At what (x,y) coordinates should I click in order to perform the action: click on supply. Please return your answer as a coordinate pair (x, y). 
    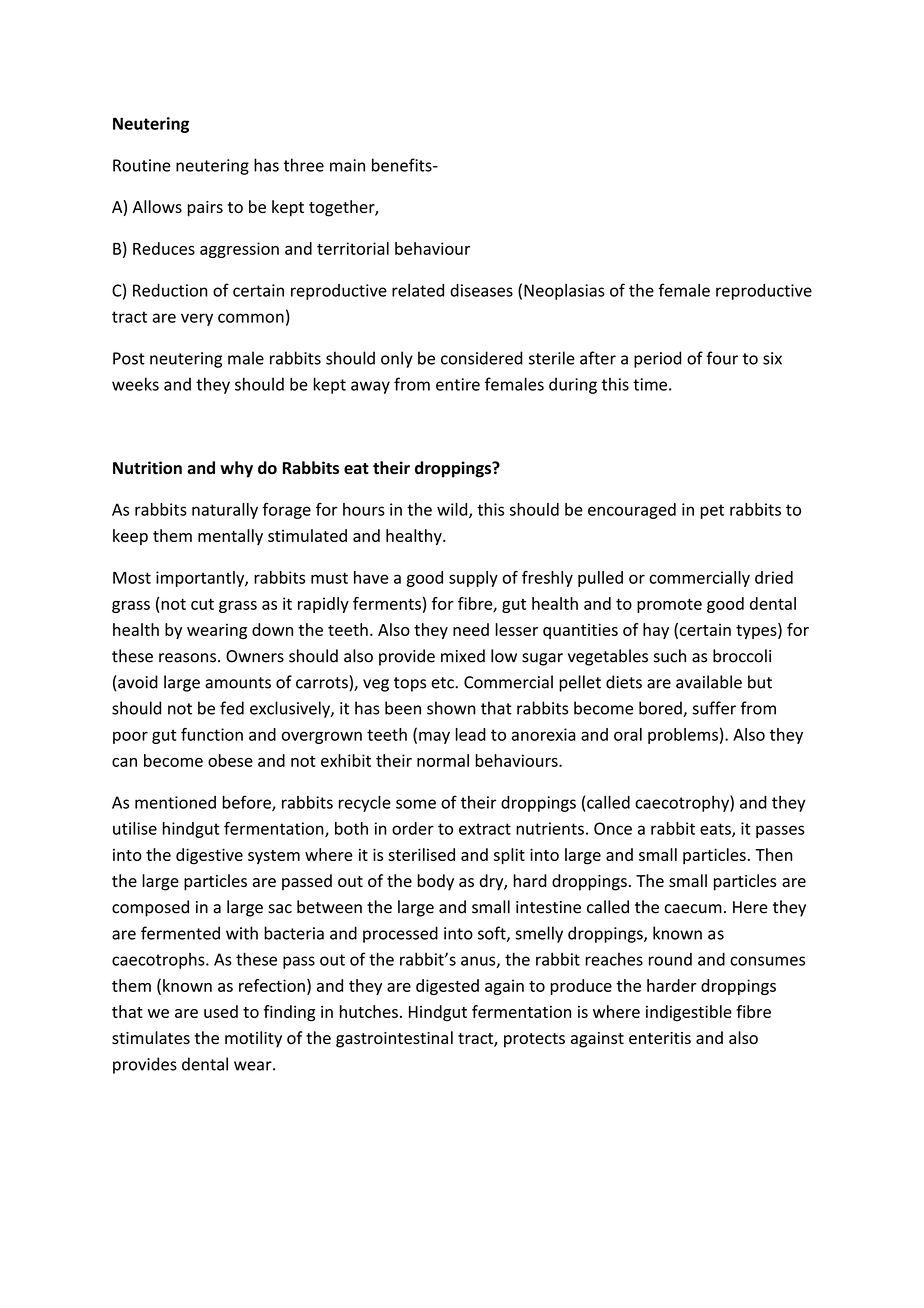
    Looking at the image, I should click on (473, 579).
